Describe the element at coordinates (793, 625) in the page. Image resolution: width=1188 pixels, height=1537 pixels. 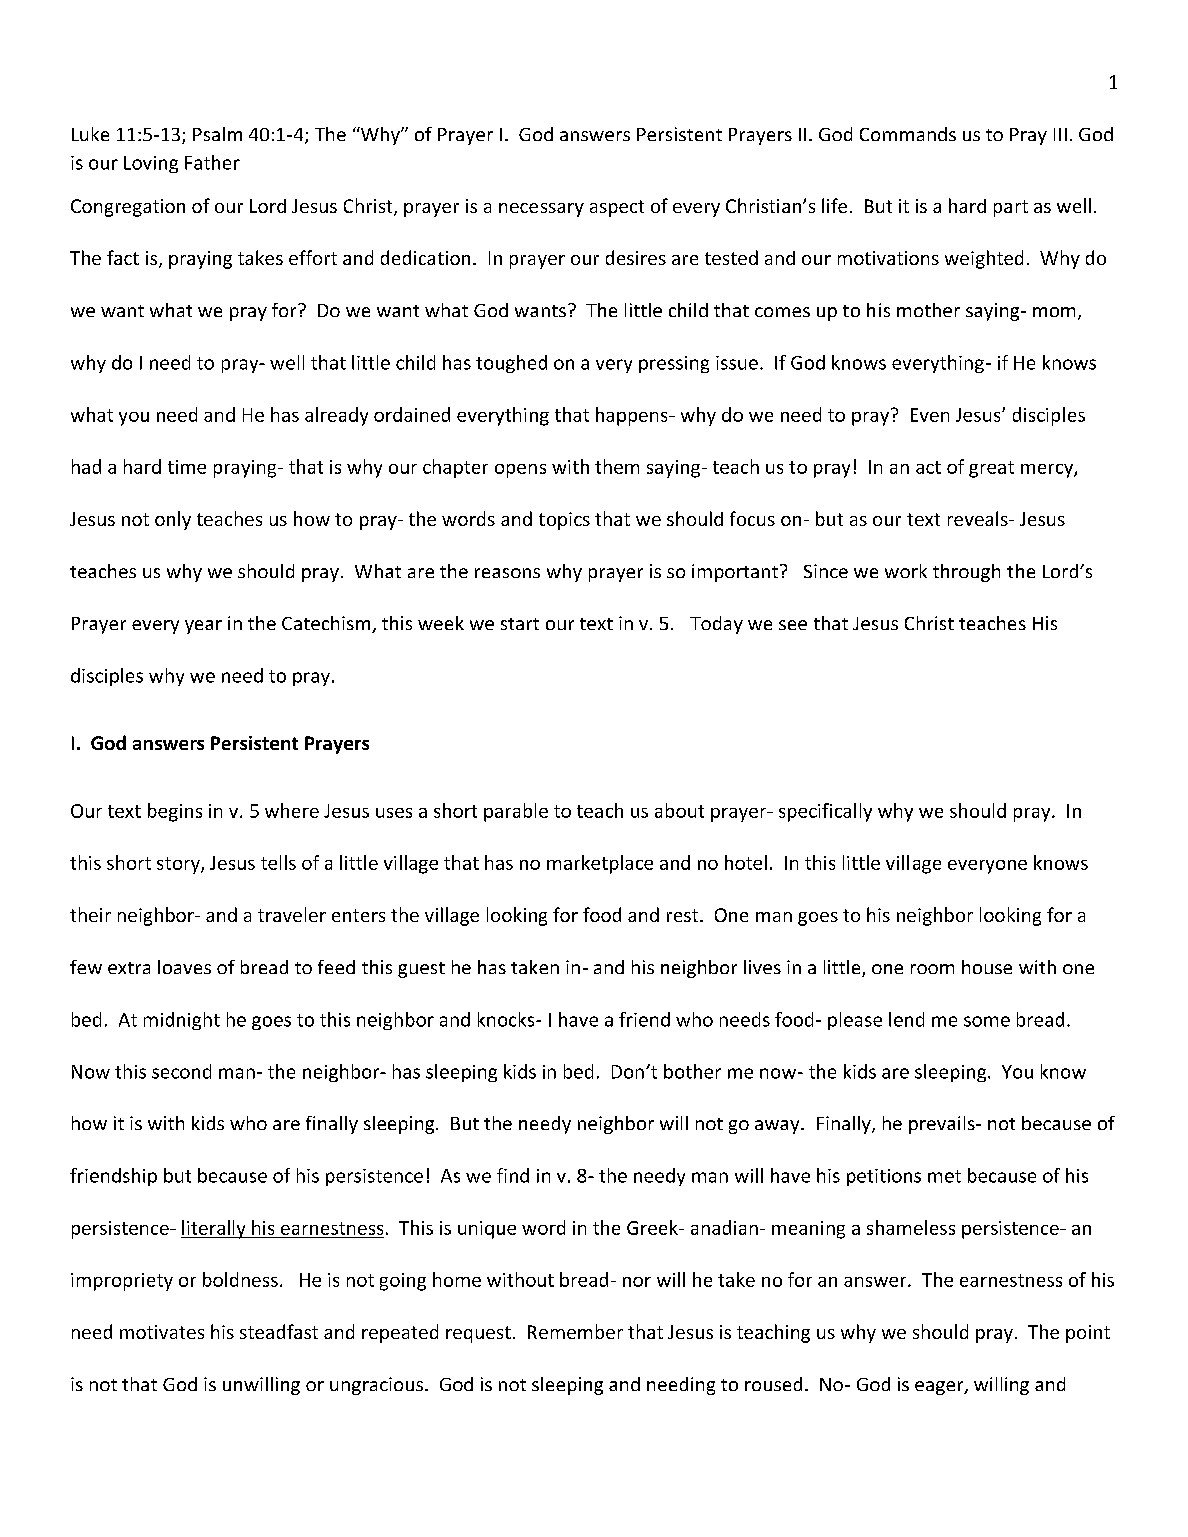
I see `see` at that location.
